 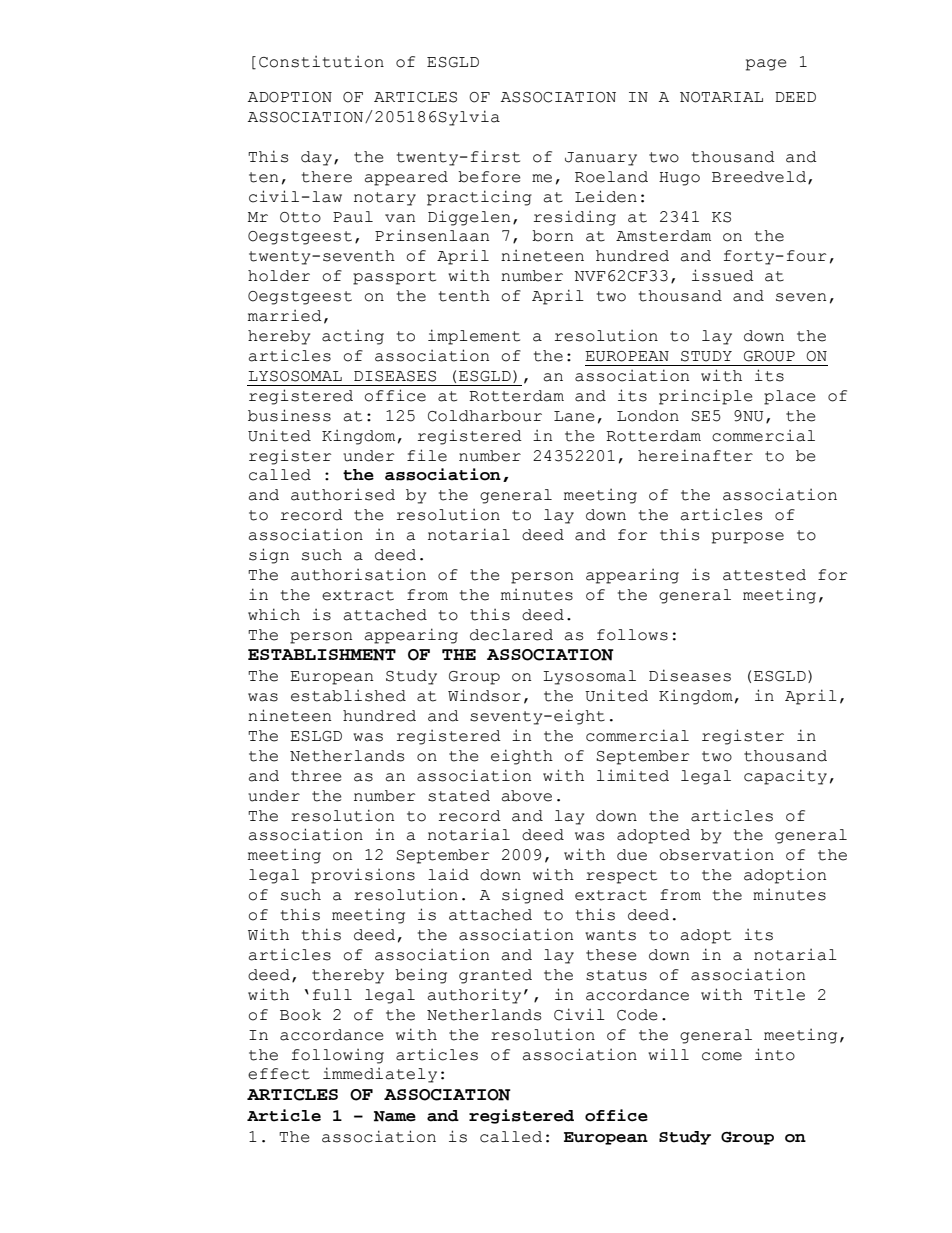 What do you see at coordinates (289, 415) in the page?
I see `business` at bounding box center [289, 415].
